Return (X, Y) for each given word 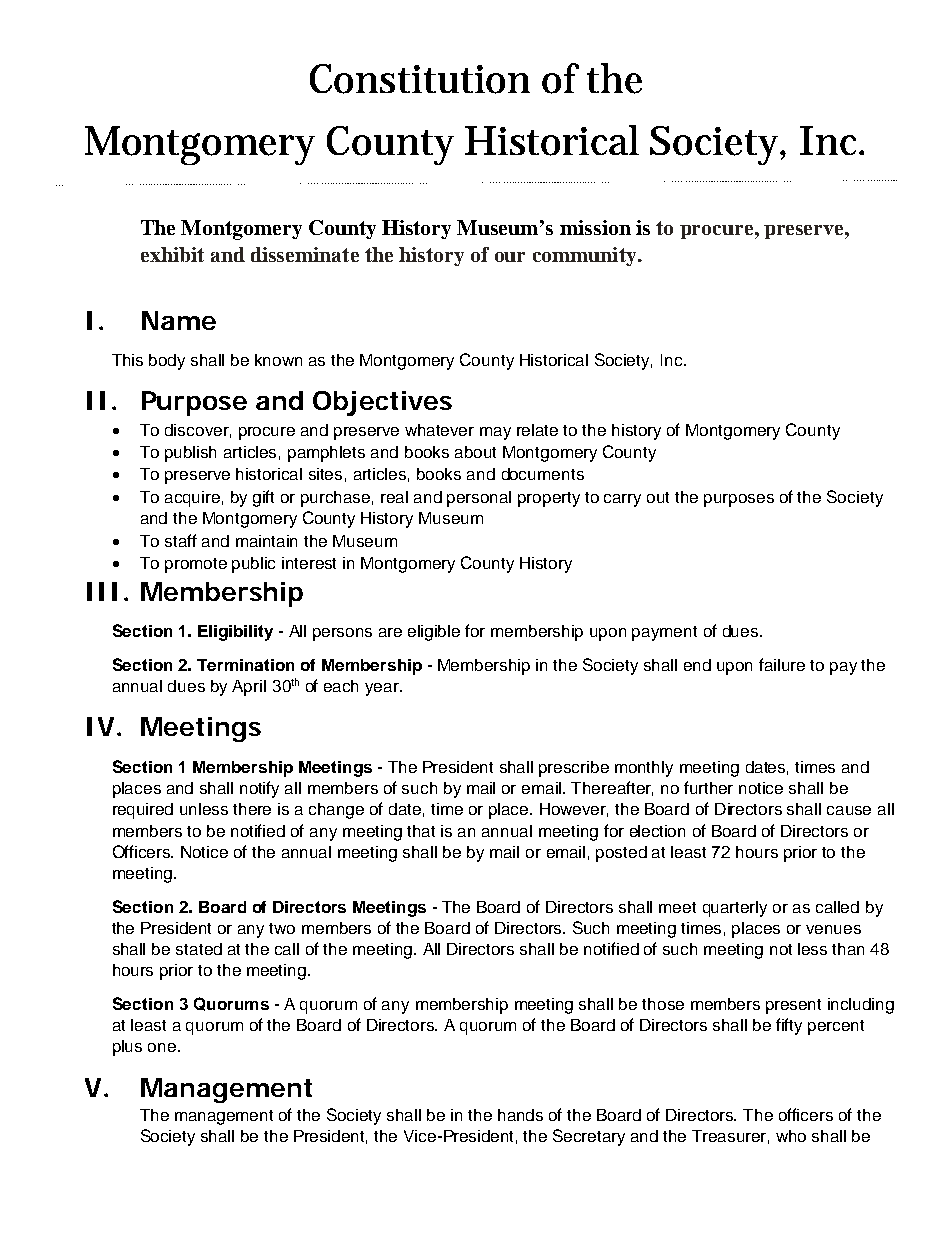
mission (595, 227)
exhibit (172, 254)
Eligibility (235, 633)
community (586, 256)
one (163, 1047)
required (143, 811)
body (167, 362)
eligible (434, 633)
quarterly (735, 909)
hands (520, 1115)
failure (782, 664)
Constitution (420, 79)
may (495, 433)
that (421, 831)
